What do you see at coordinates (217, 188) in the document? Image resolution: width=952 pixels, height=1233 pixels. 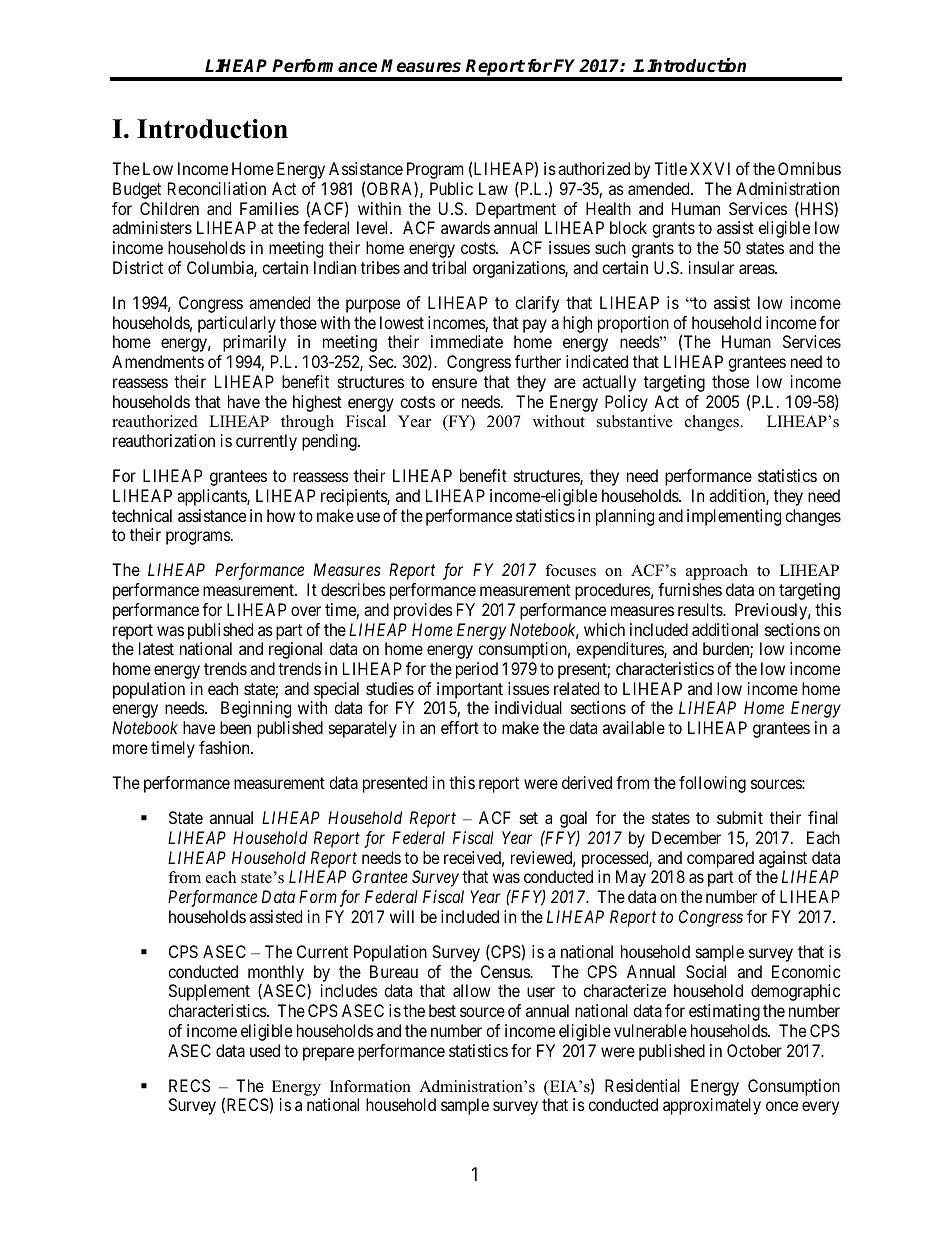 I see `Reconciliation` at bounding box center [217, 188].
